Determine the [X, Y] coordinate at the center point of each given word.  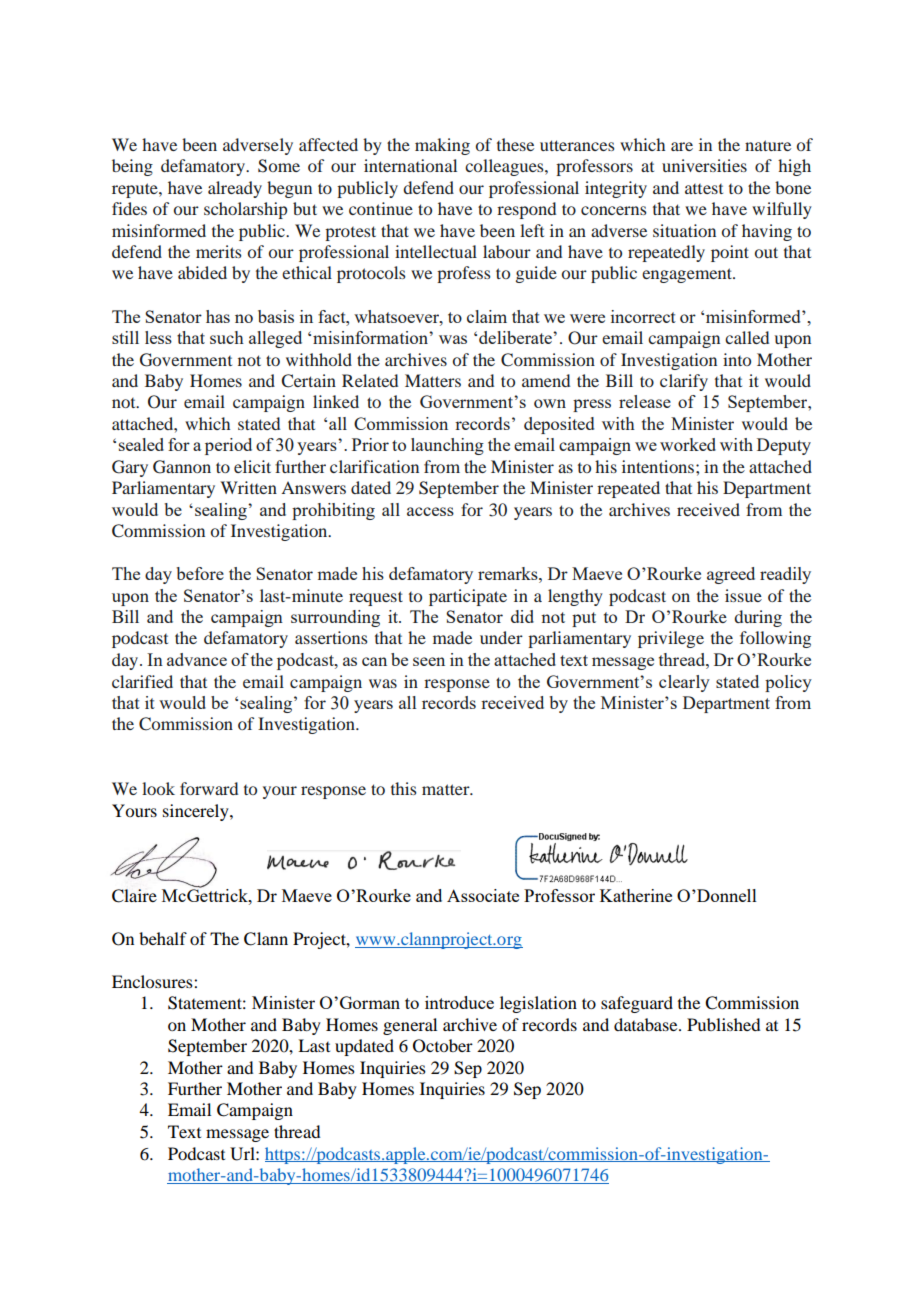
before [200, 573]
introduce [459, 1002]
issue [743, 595]
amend [546, 380]
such [227, 337]
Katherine [636, 895]
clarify [684, 382]
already [235, 189]
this [404, 788]
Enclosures [153, 981]
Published [723, 1024]
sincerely [197, 812]
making [442, 146]
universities [704, 165]
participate [468, 597]
